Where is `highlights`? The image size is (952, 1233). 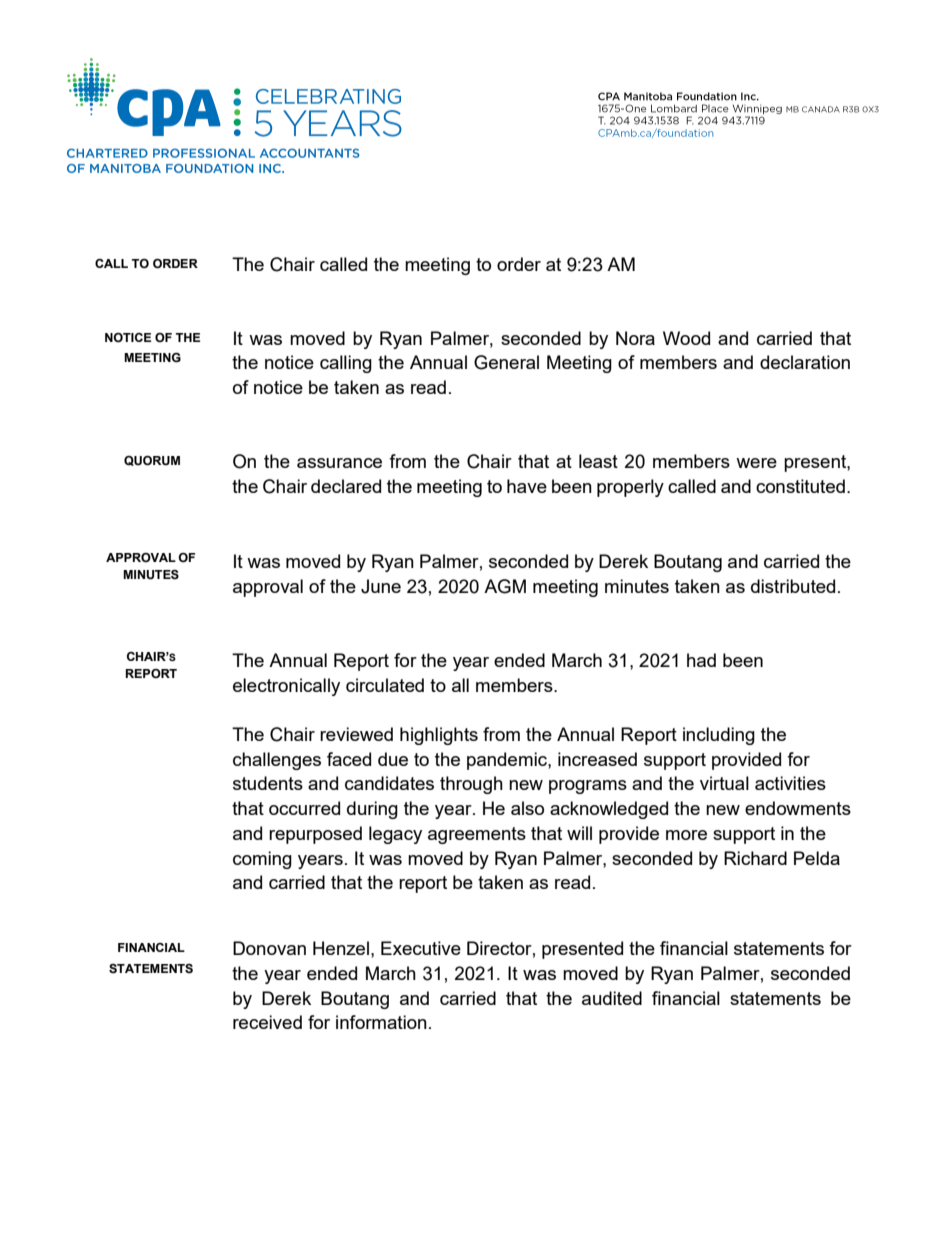
highlights is located at coordinates (439, 736).
